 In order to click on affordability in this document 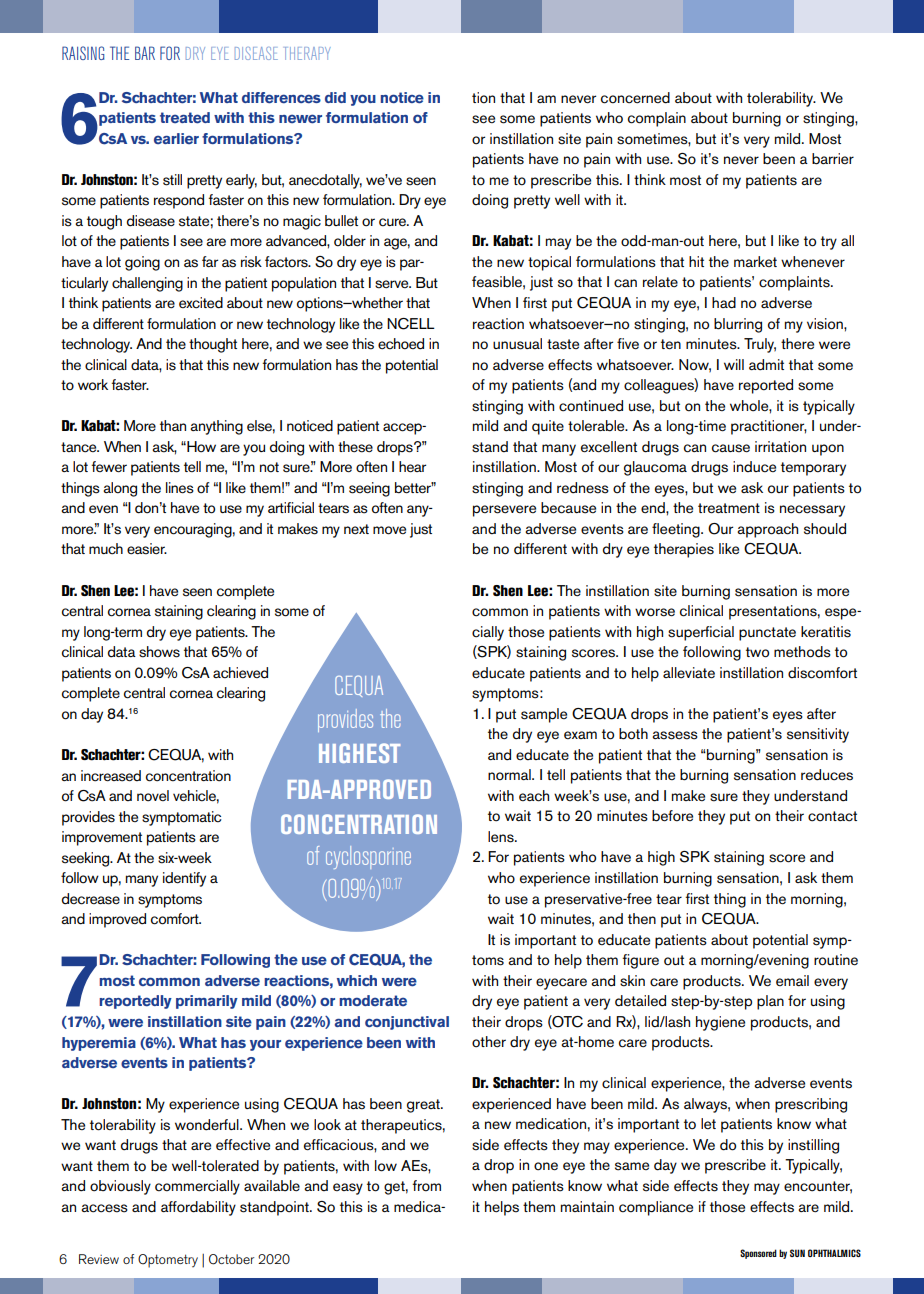, I will do `click(198, 1208)`.
